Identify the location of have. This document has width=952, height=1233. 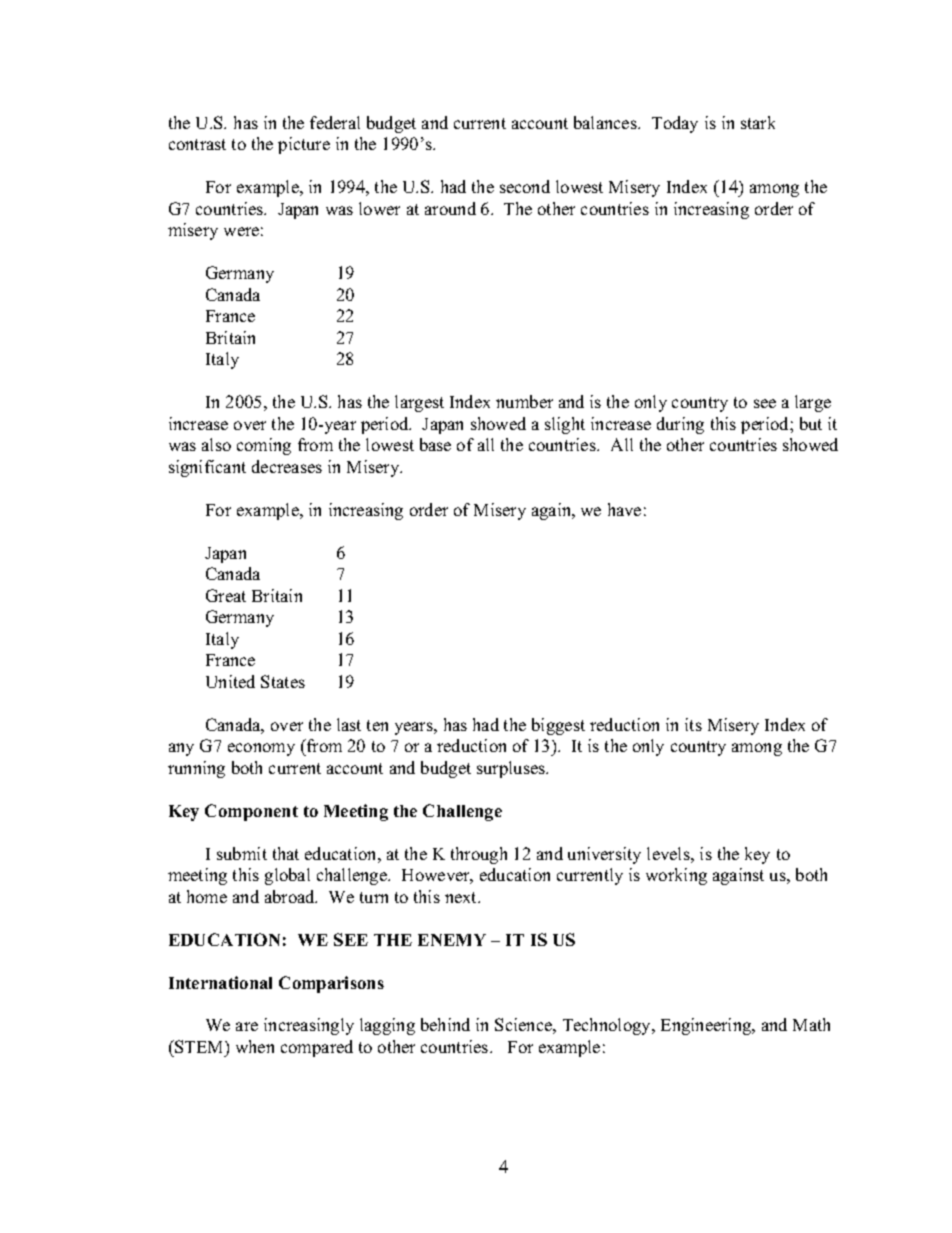
(624, 509).
